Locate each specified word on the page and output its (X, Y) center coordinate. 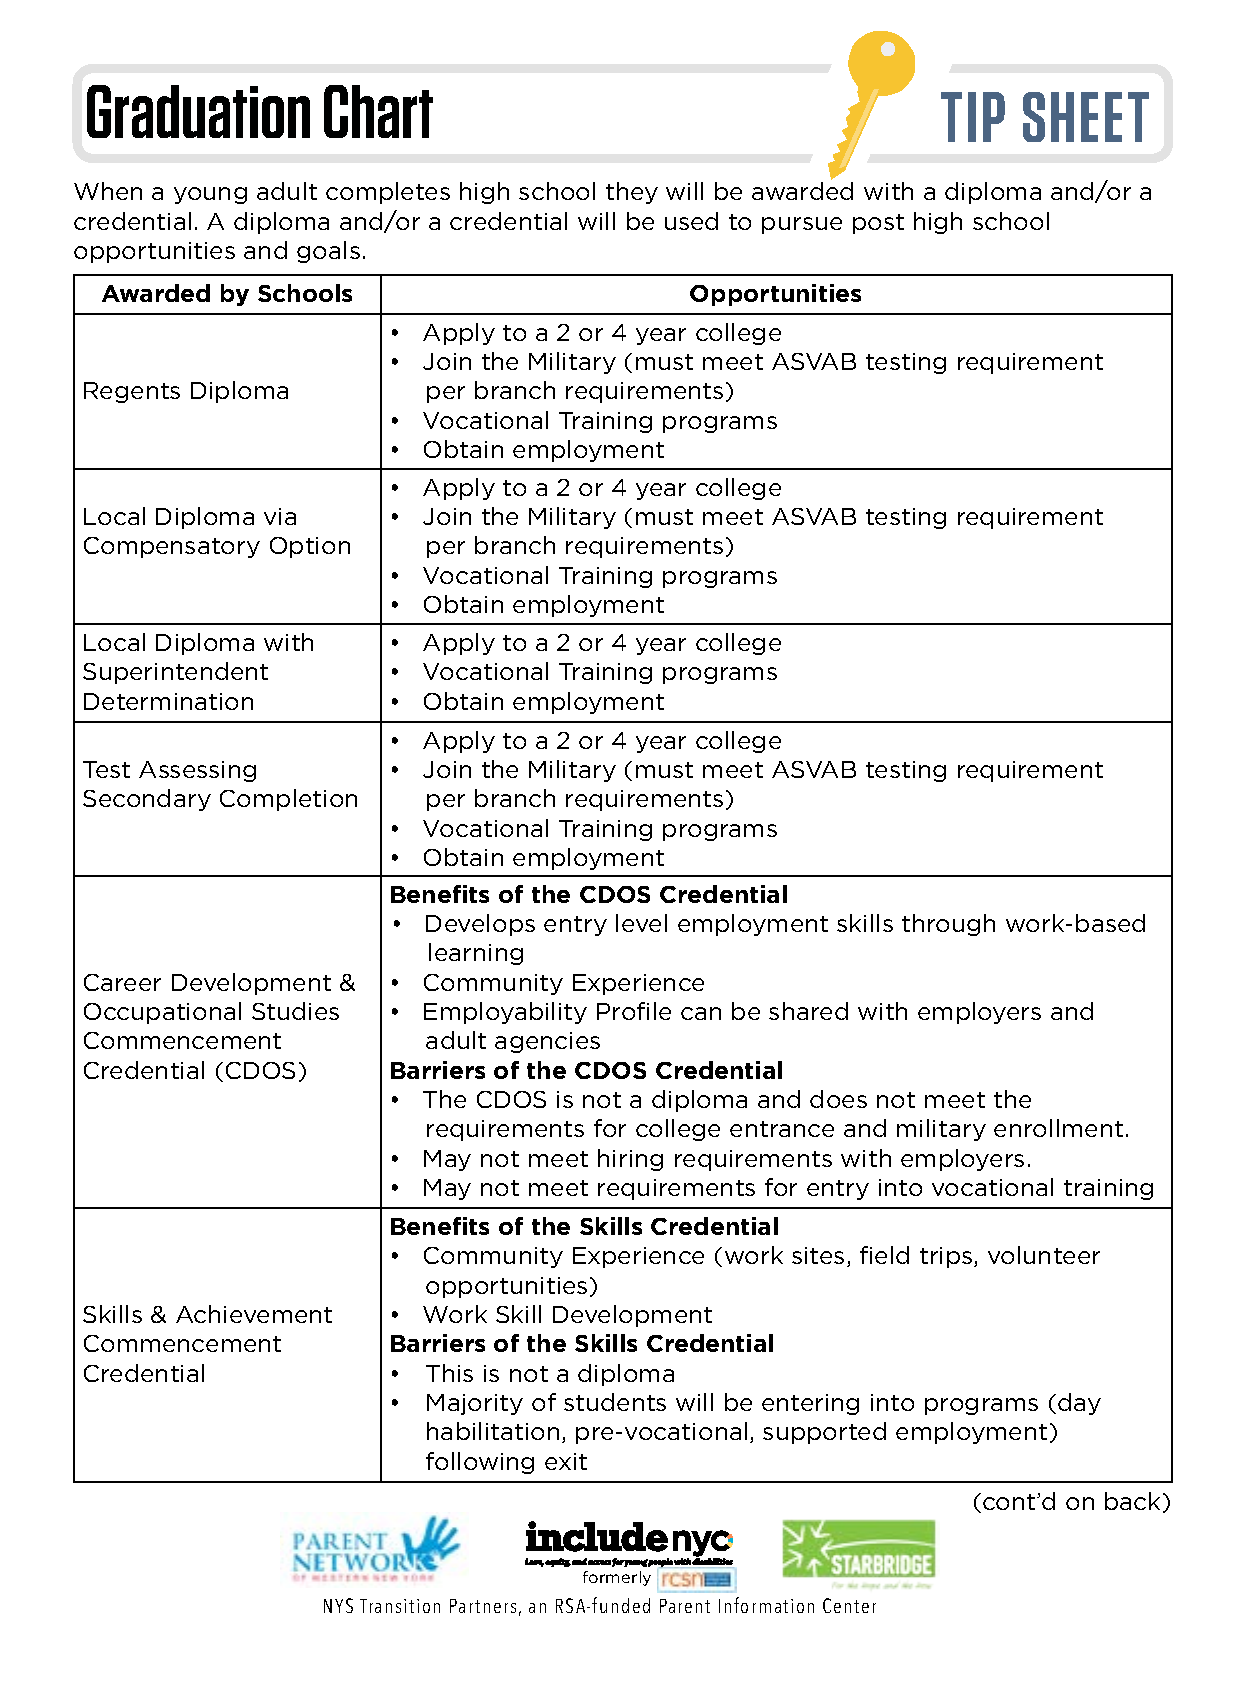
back (1132, 1501)
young (210, 195)
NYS (338, 1605)
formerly (617, 1578)
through (948, 925)
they (632, 193)
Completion (288, 800)
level (641, 923)
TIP (973, 117)
